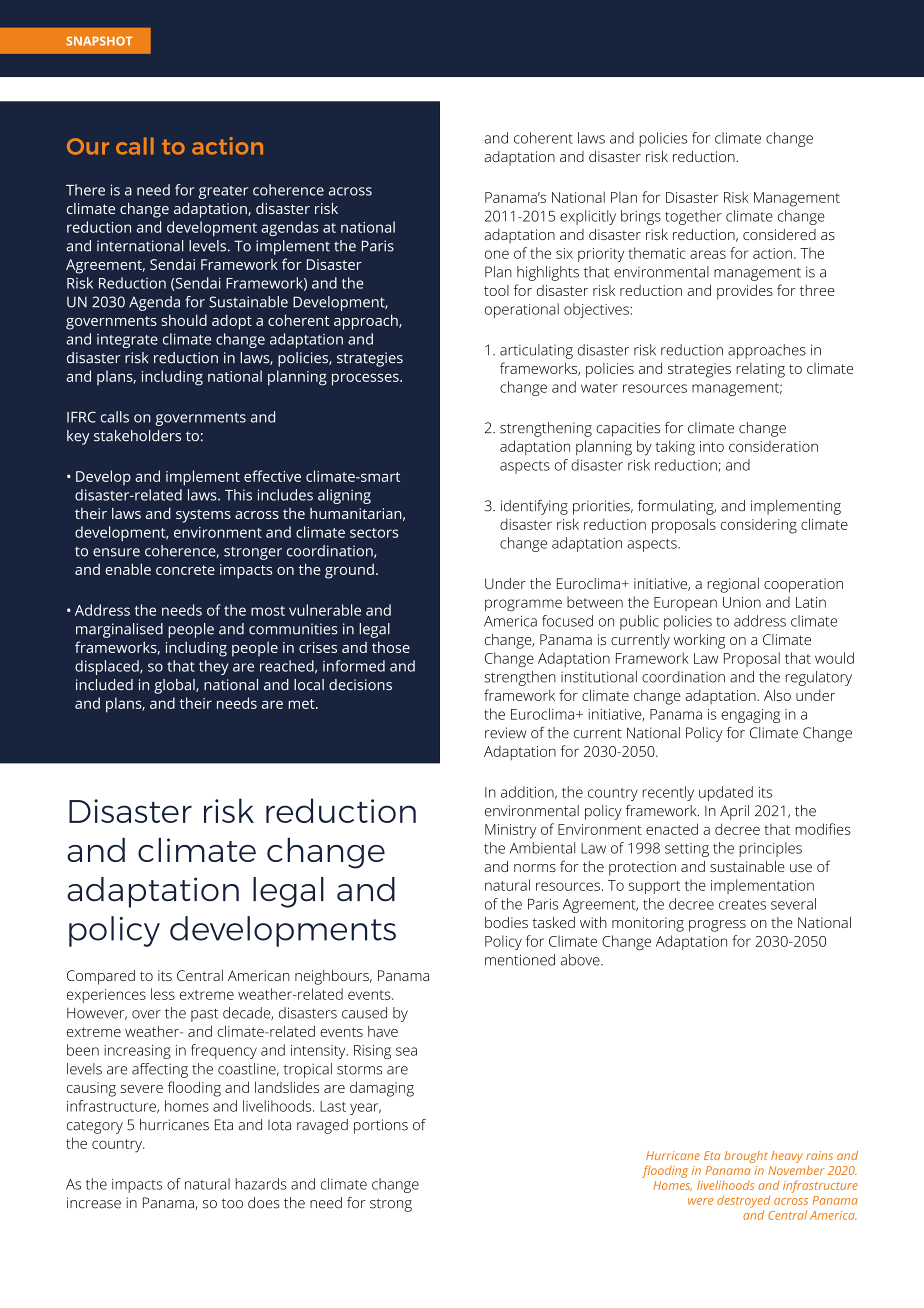 Image resolution: width=924 pixels, height=1308 pixels. Describe the element at coordinates (94, 1203) in the document. I see `increase` at that location.
